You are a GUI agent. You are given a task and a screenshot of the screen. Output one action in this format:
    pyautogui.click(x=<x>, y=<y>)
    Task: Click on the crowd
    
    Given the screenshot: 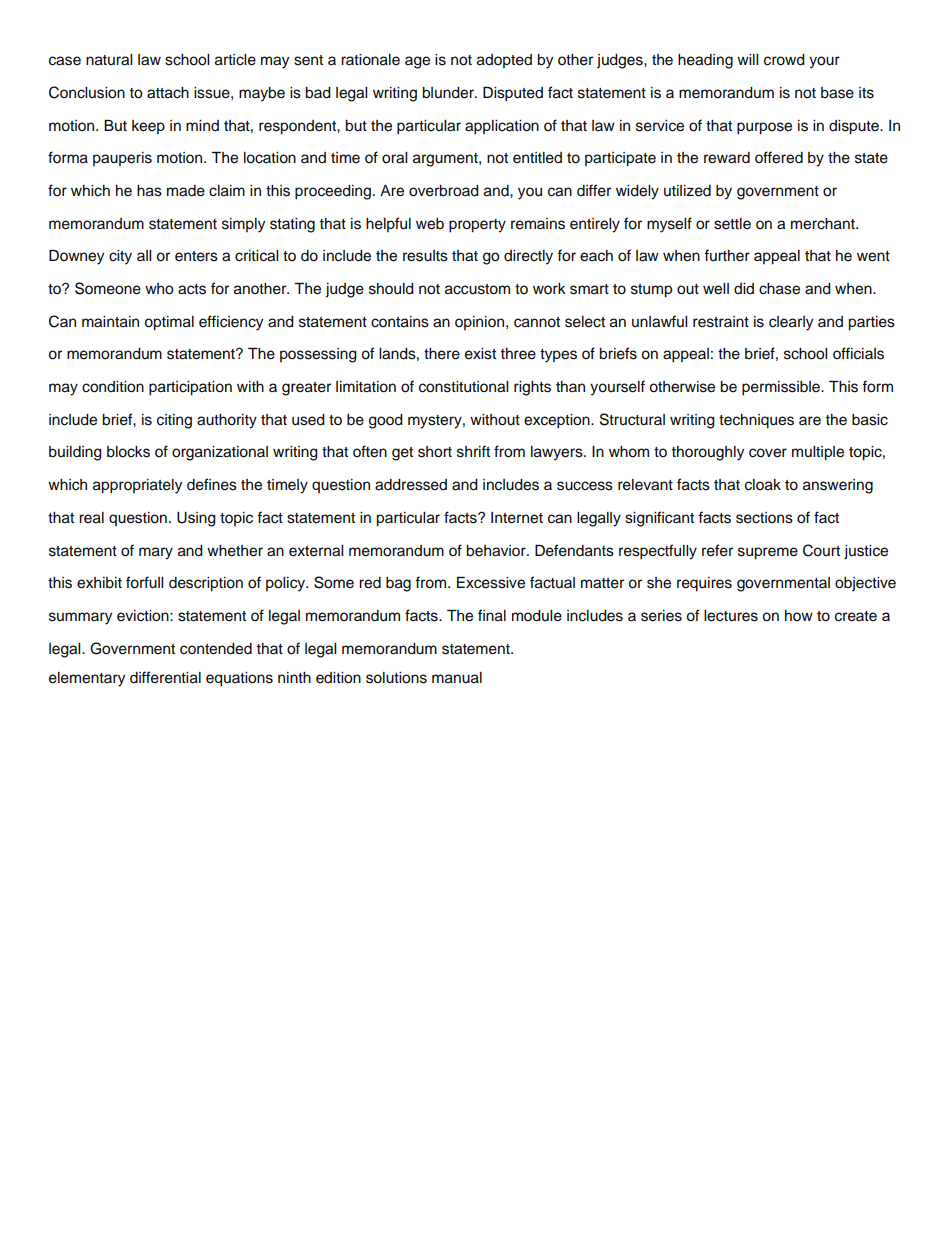 What is the action you would take?
    pyautogui.click(x=784, y=60)
